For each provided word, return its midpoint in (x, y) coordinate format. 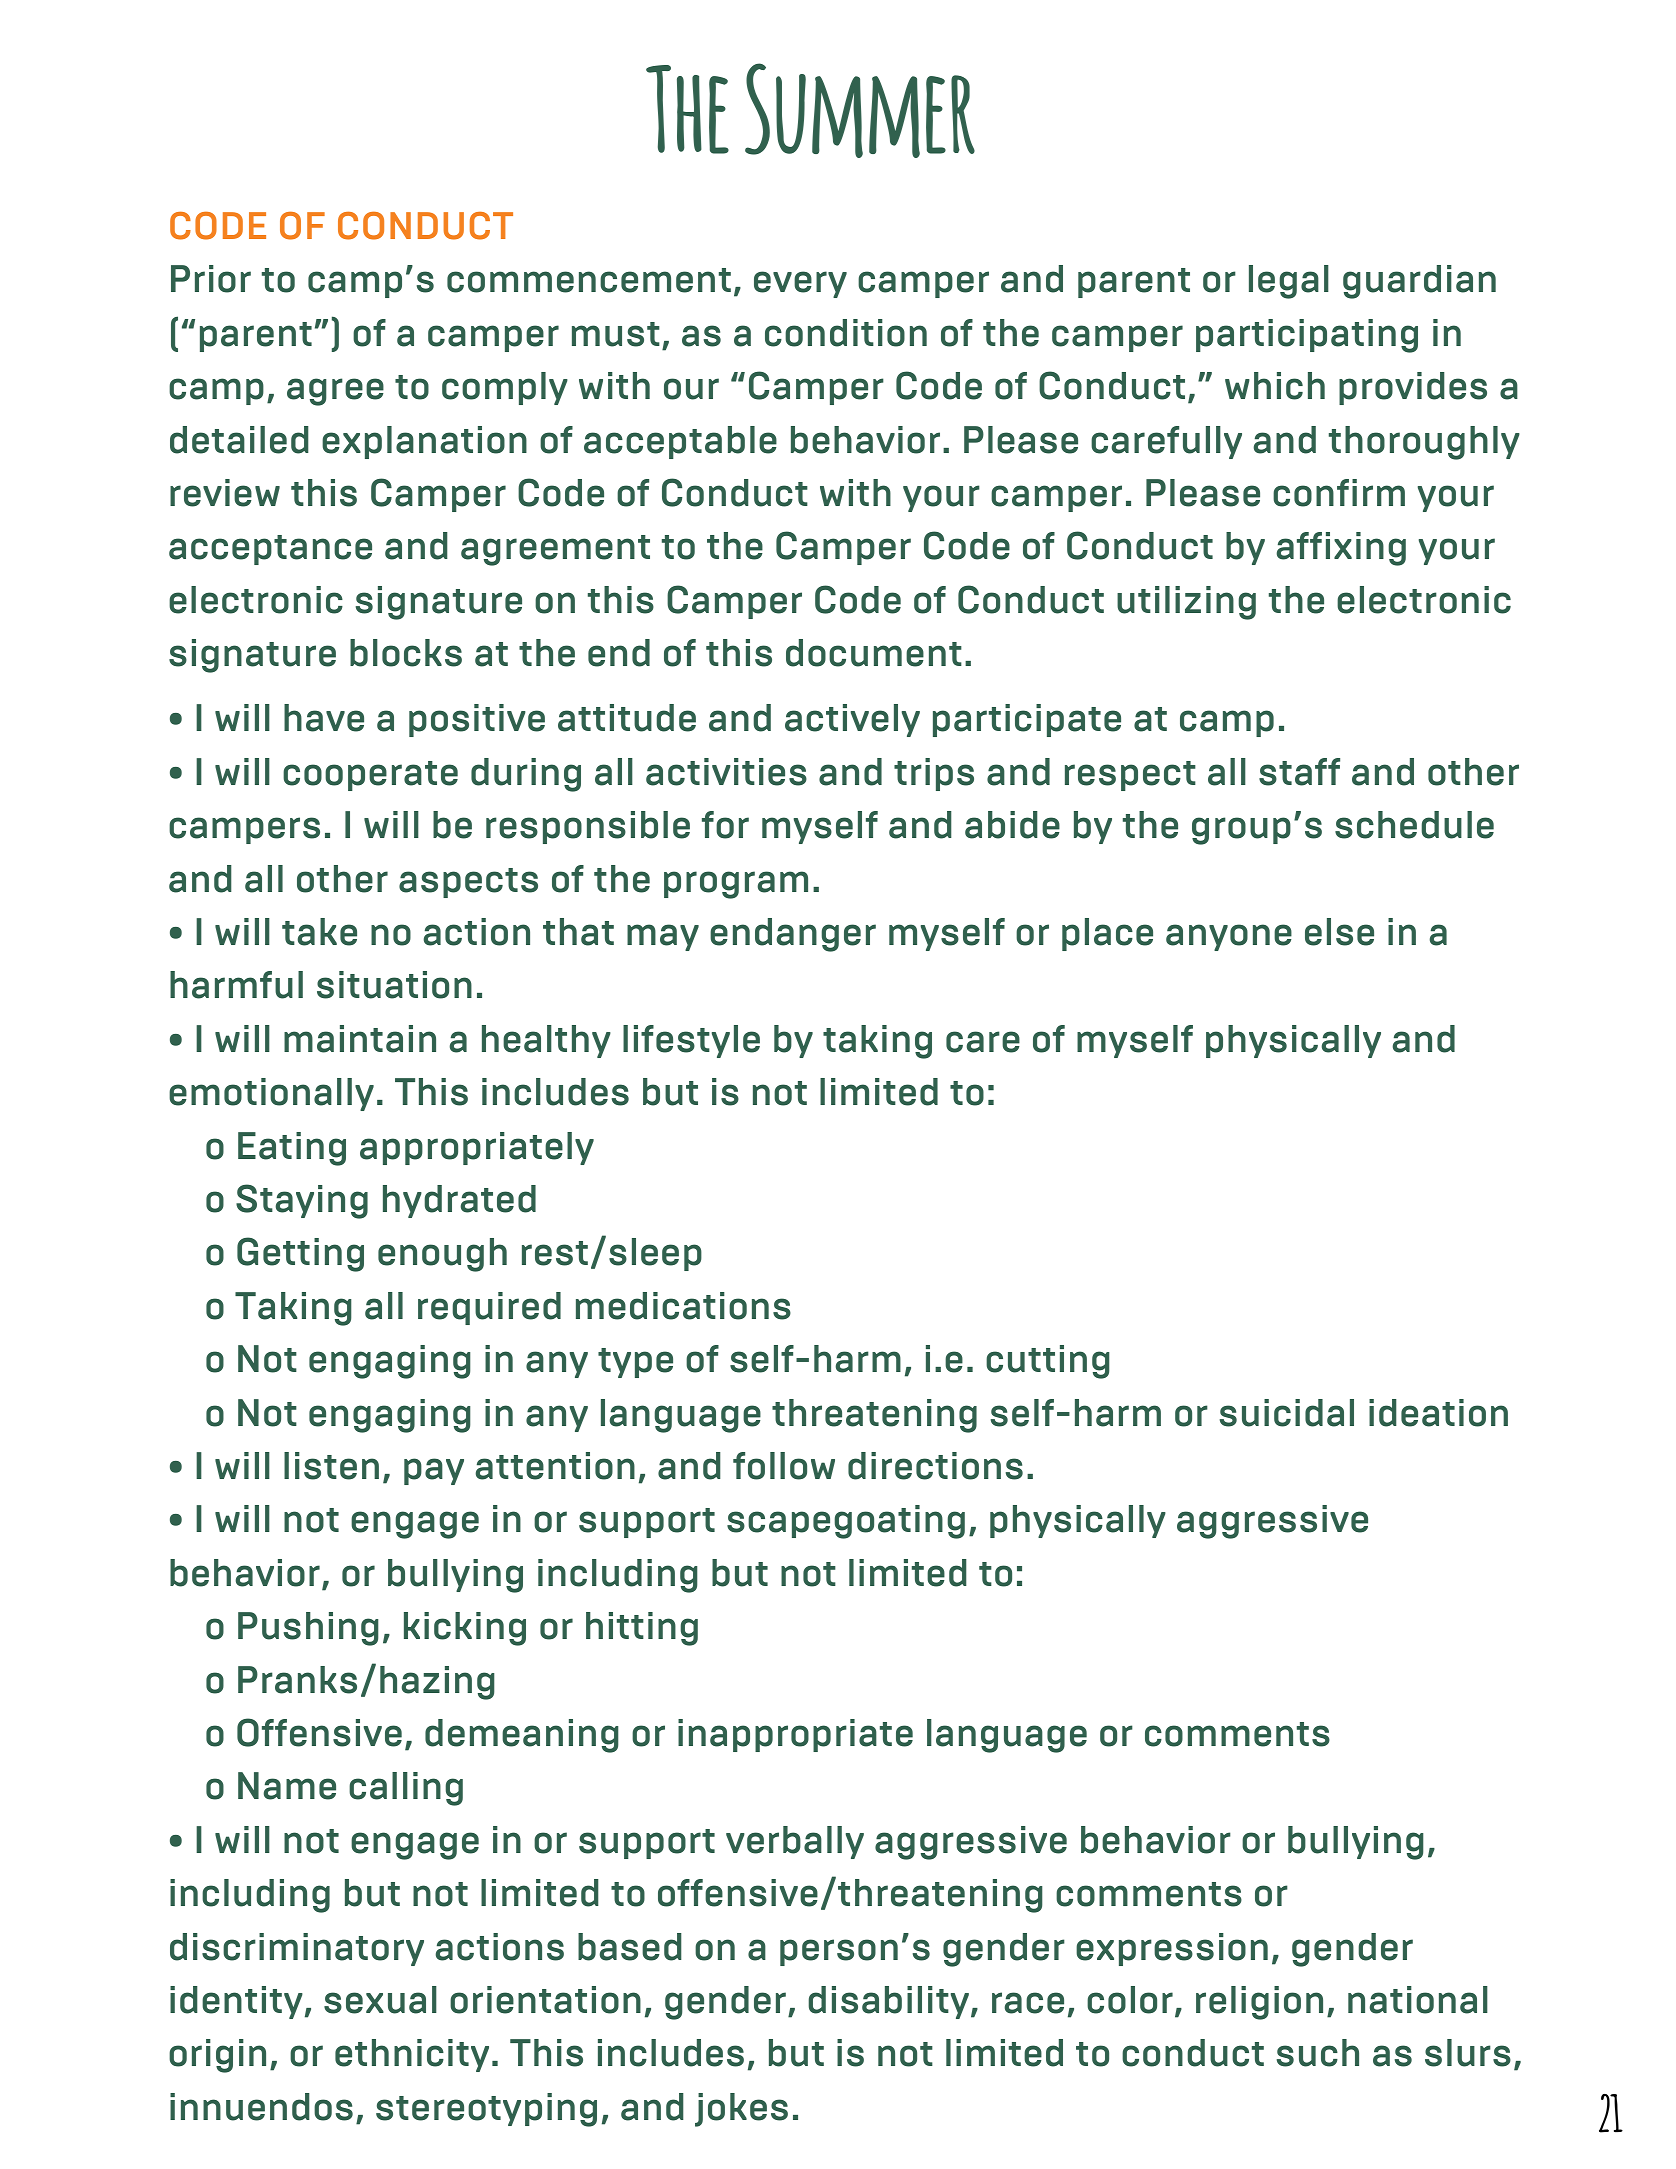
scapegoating (846, 1522)
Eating (292, 1149)
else (1339, 932)
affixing (1341, 549)
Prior (211, 279)
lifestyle (691, 1041)
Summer (860, 110)
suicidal (1287, 1413)
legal (1289, 282)
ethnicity (412, 2055)
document (874, 653)
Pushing (308, 1629)
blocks (406, 653)
